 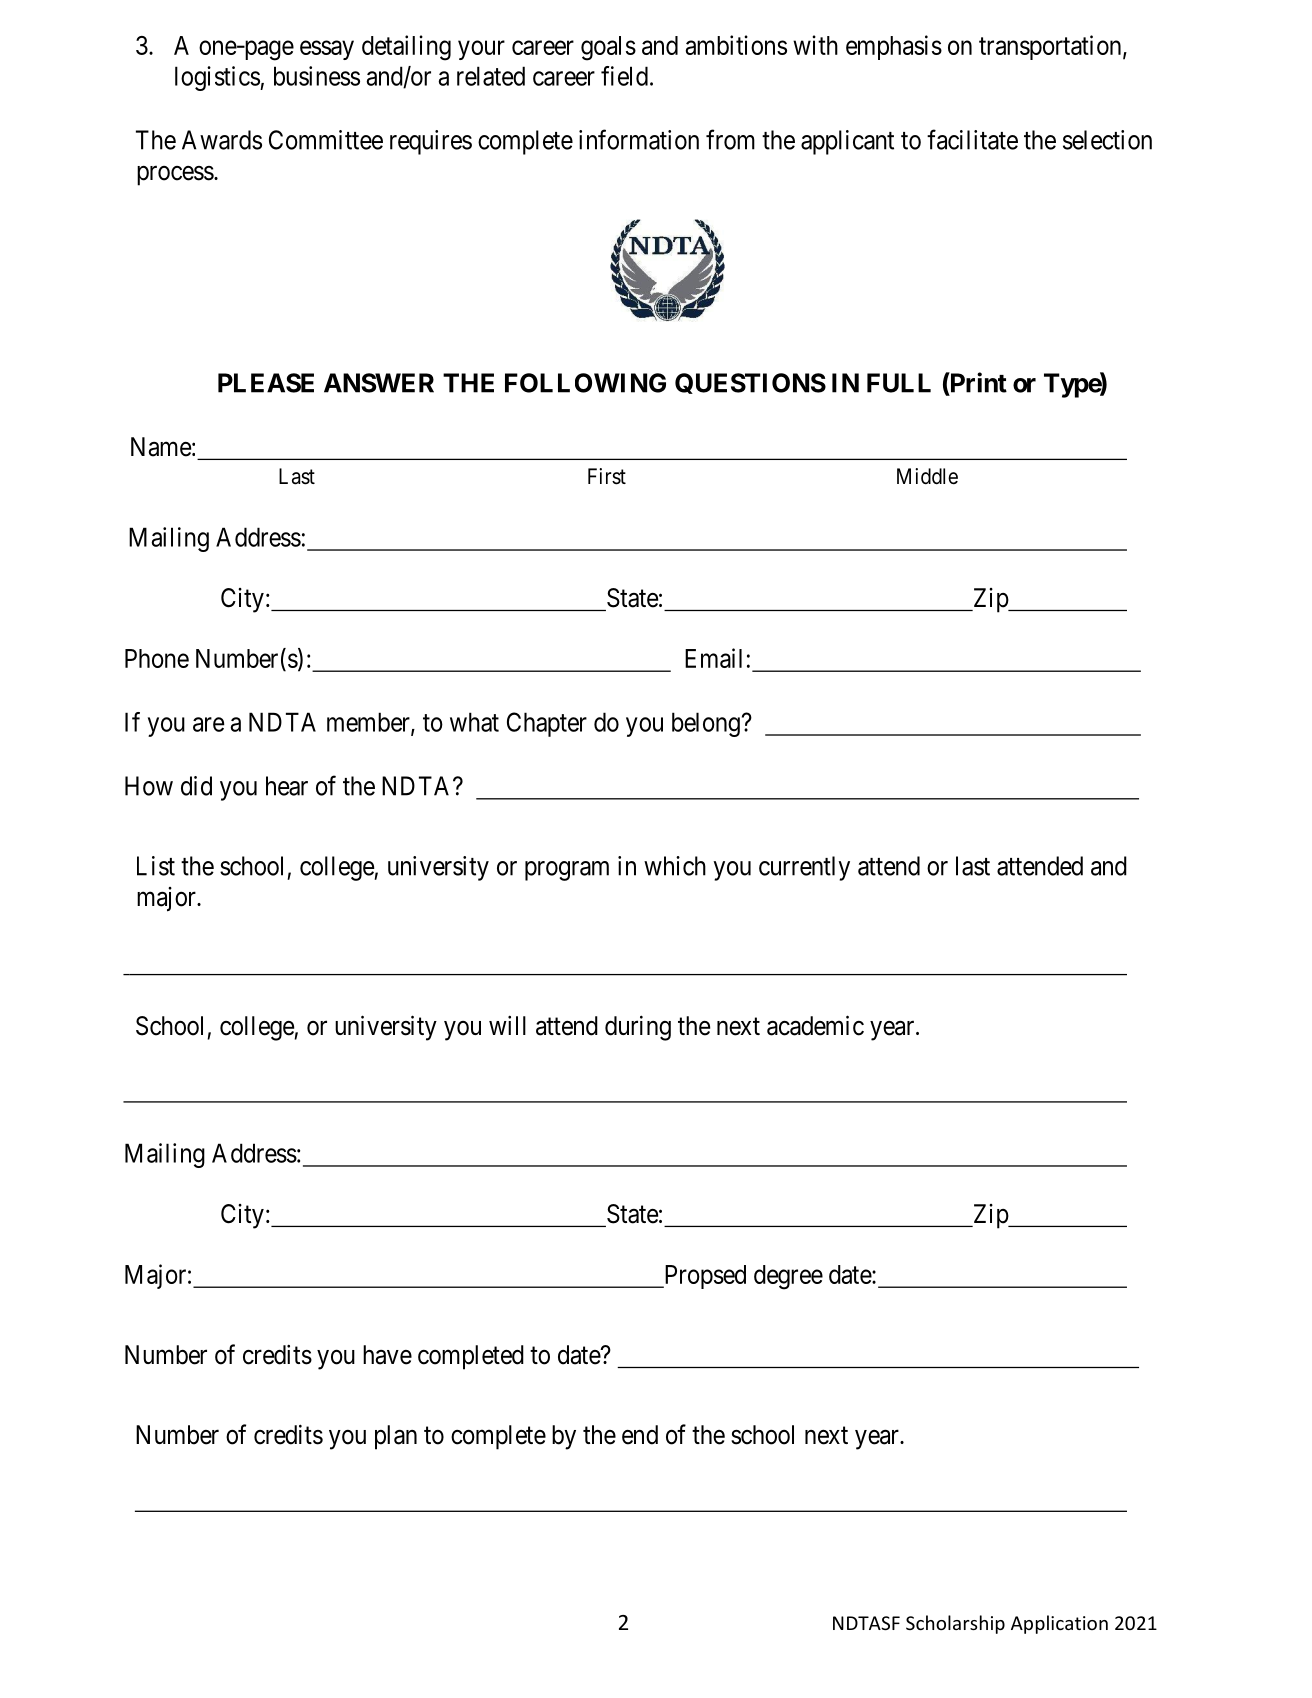 I want to click on plan, so click(x=396, y=1437).
